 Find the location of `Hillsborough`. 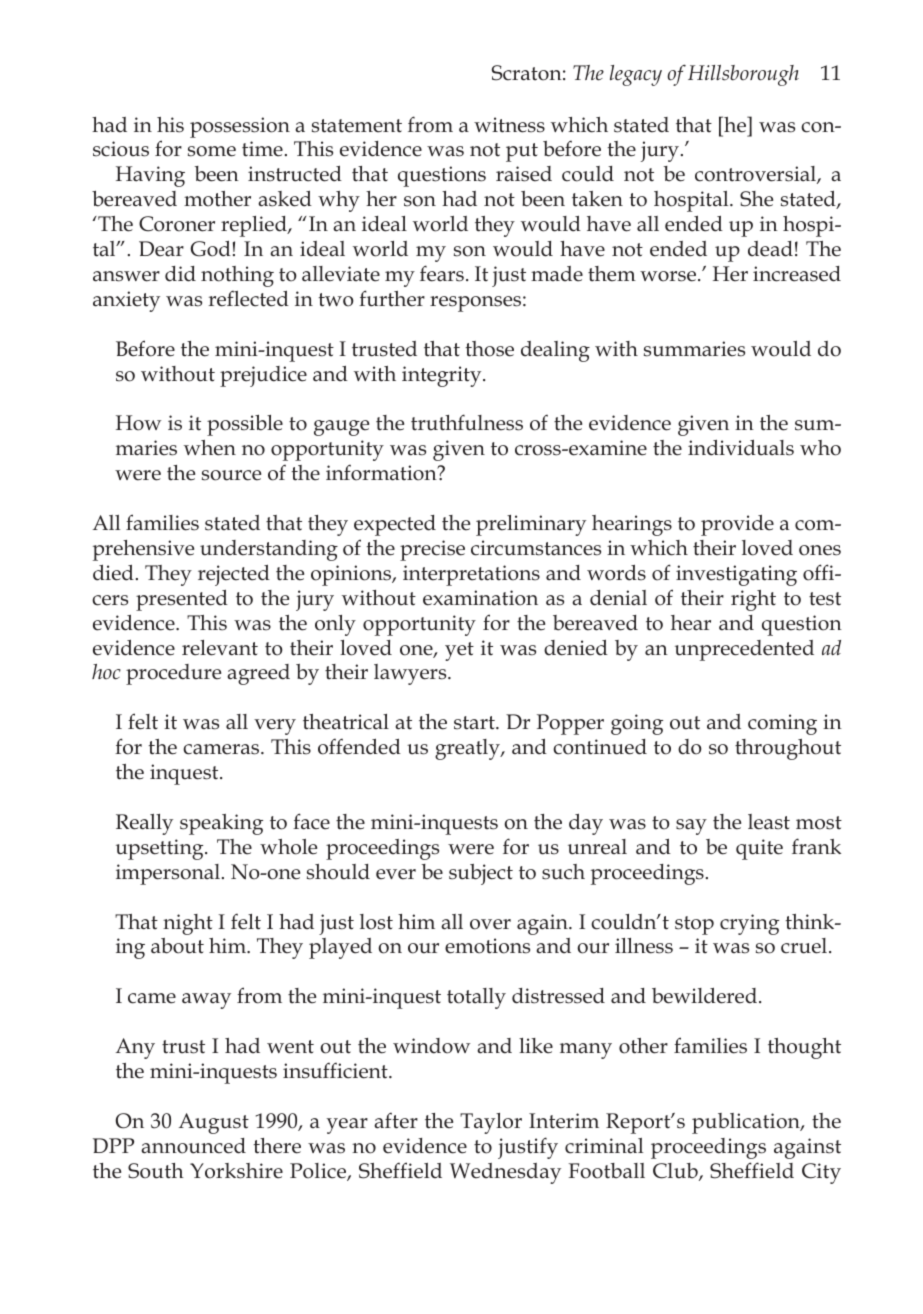

Hillsborough is located at coordinates (743, 75).
